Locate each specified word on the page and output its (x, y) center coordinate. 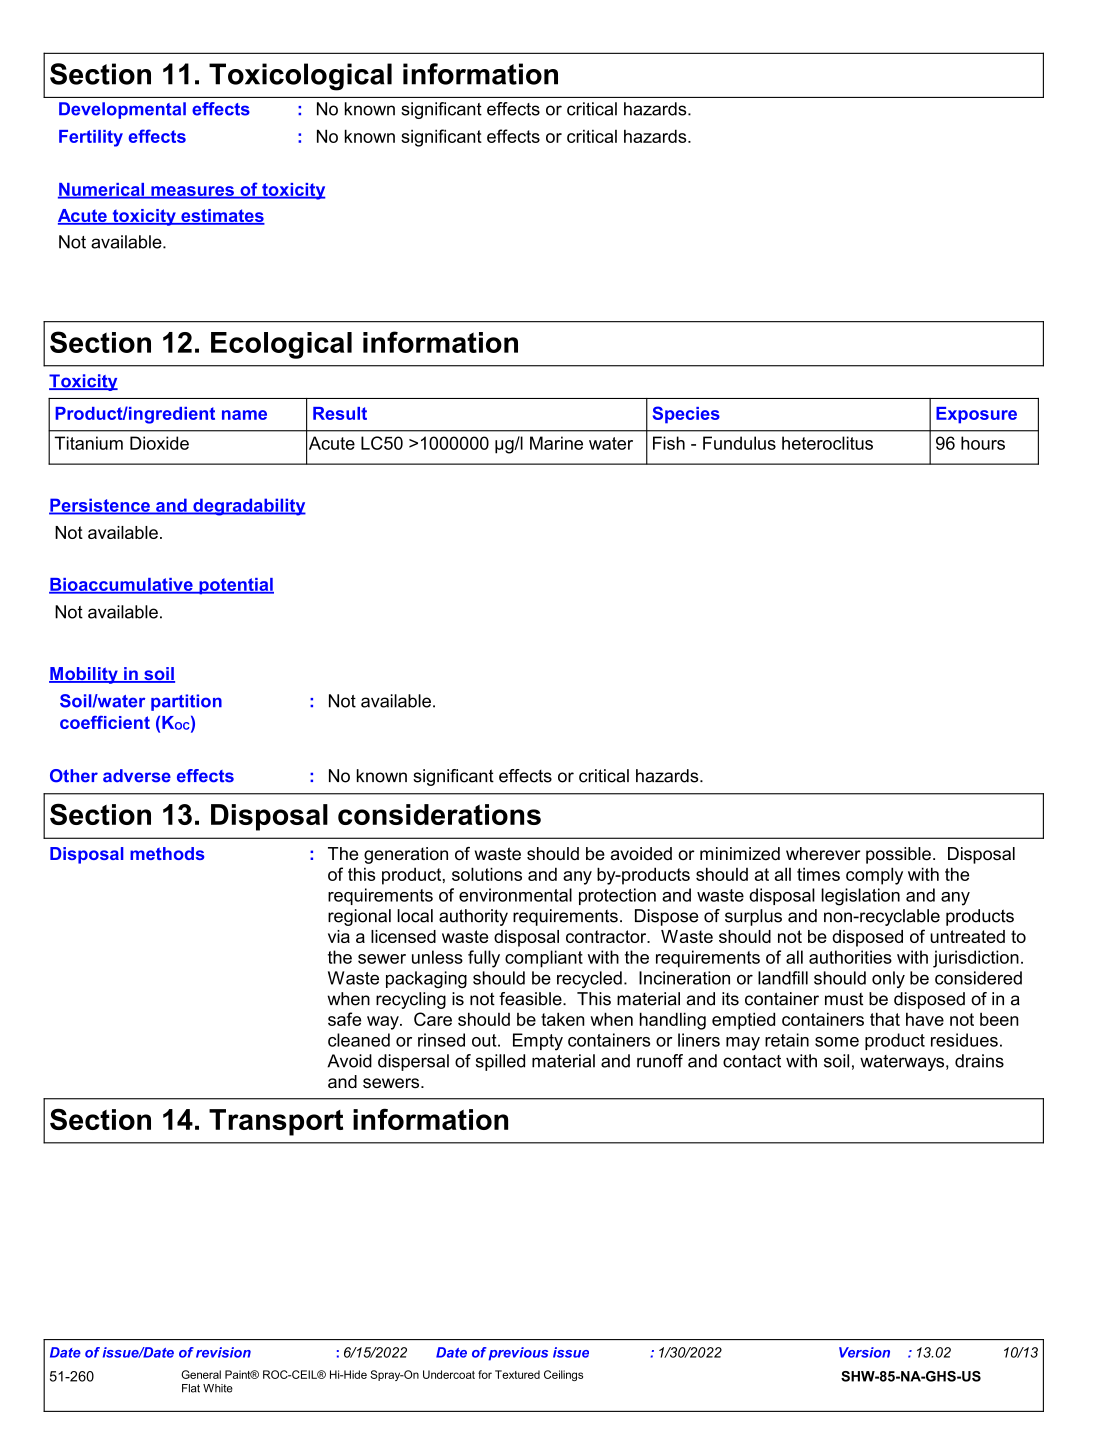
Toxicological (300, 77)
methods (167, 853)
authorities (850, 957)
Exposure (976, 415)
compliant (544, 959)
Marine (556, 443)
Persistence (100, 506)
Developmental (122, 110)
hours (983, 443)
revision (223, 1352)
